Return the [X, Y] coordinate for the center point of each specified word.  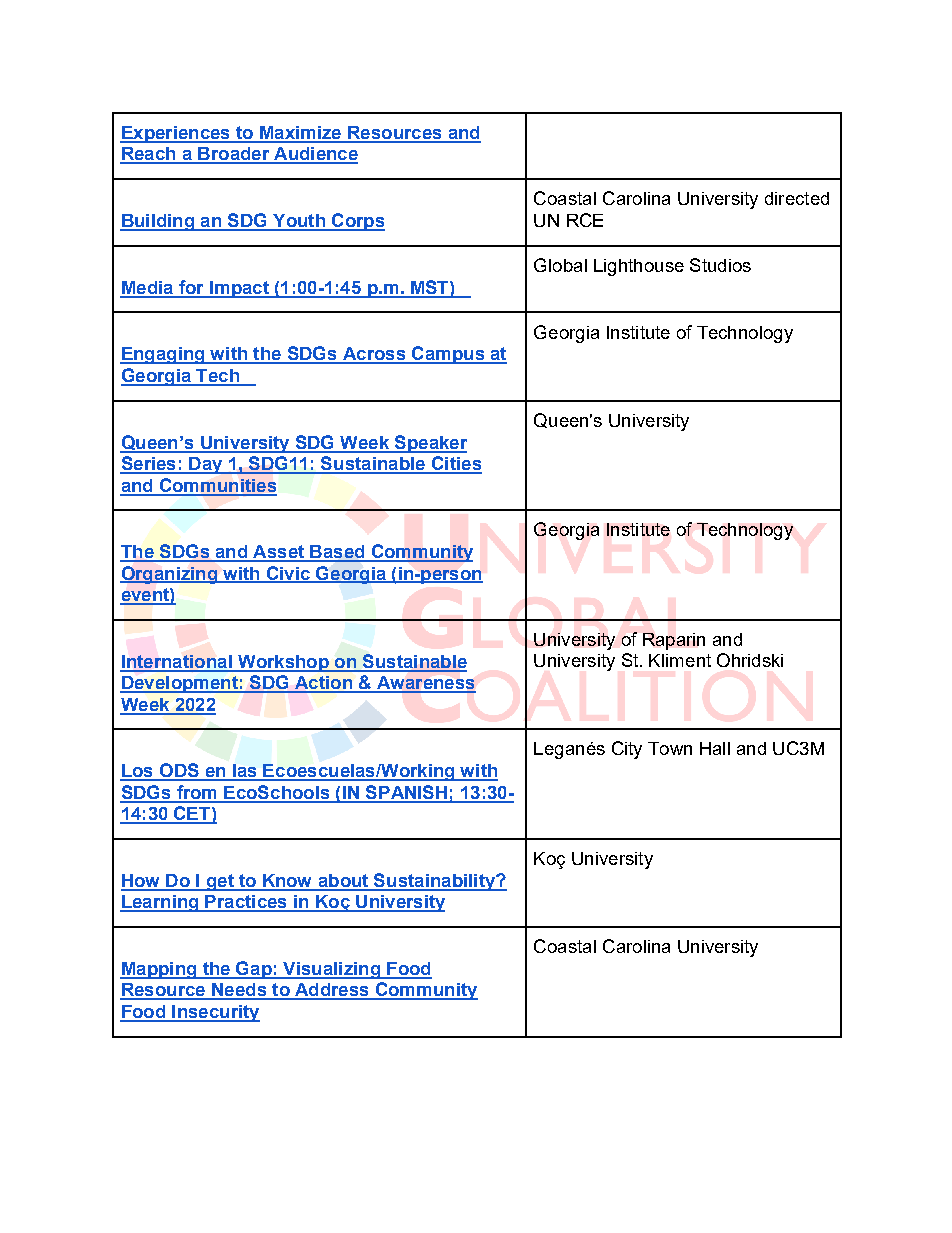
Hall [715, 748]
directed [797, 198]
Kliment [680, 660]
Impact [239, 289]
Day [206, 465]
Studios [720, 265]
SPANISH [407, 793]
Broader [234, 155]
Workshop [283, 663]
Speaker [430, 444]
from [197, 793]
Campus [448, 355]
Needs [239, 991]
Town [670, 748]
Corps [357, 222]
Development [180, 684]
